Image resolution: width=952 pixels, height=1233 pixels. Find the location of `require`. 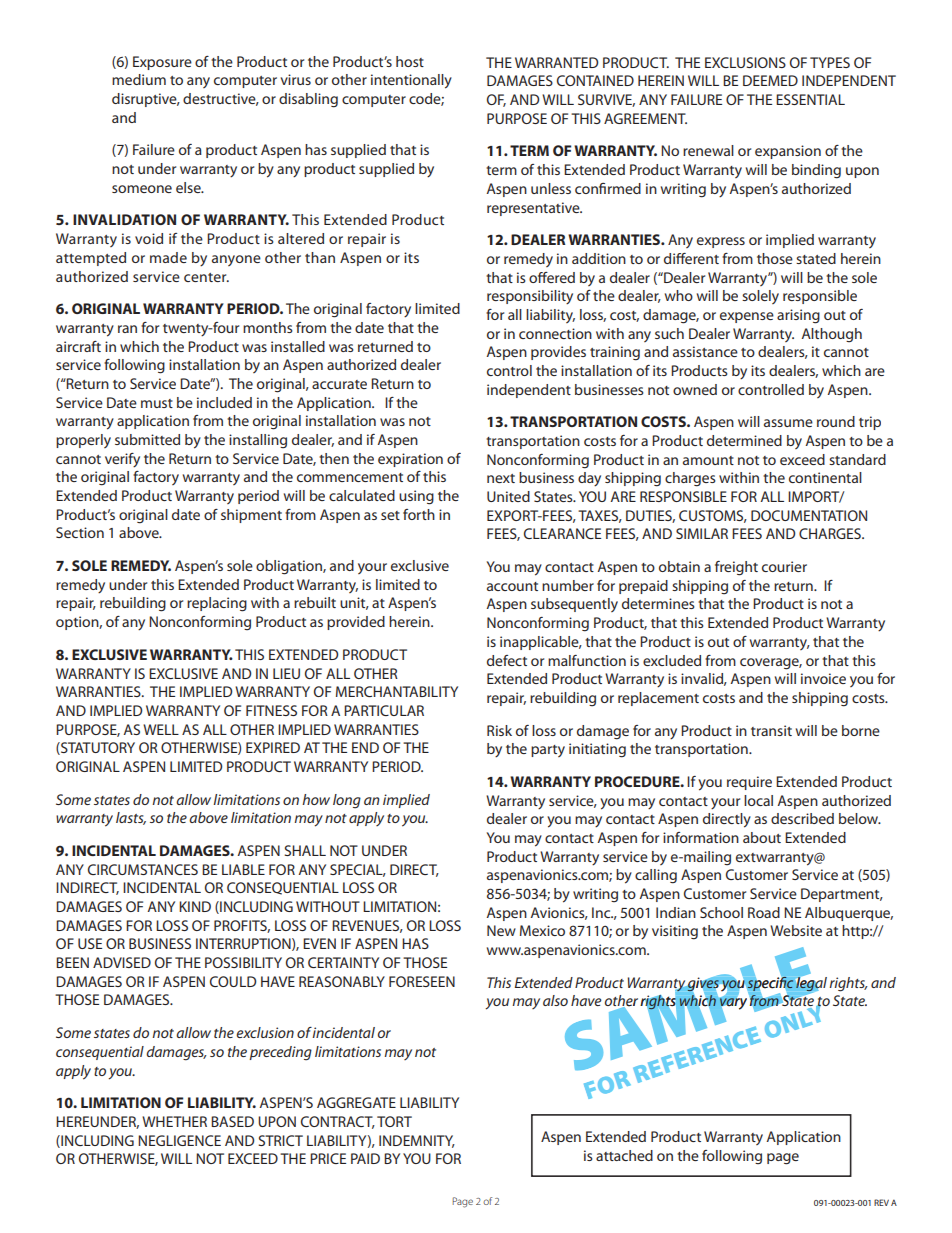

require is located at coordinates (749, 783).
